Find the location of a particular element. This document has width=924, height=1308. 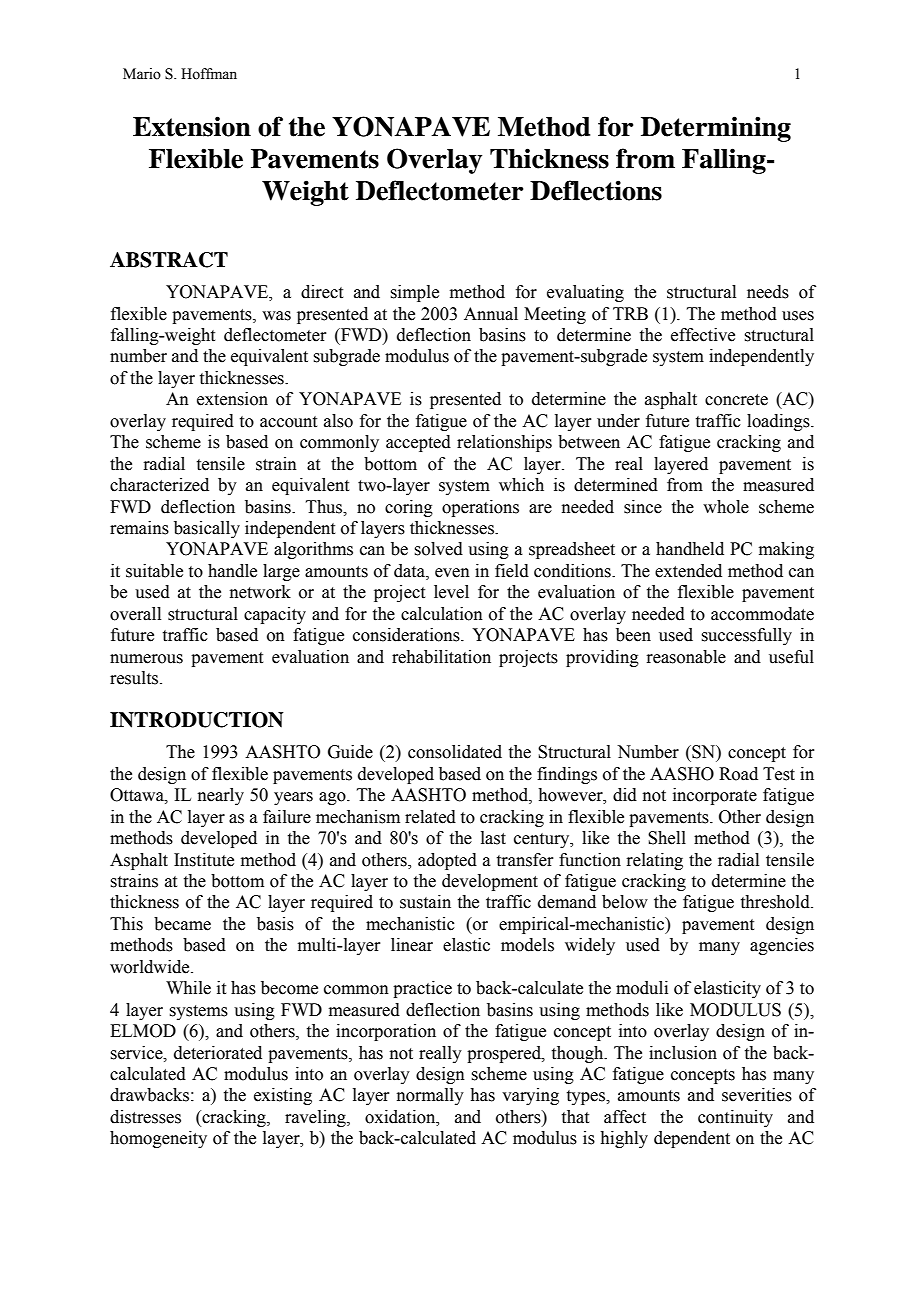

accommodate is located at coordinates (762, 614).
